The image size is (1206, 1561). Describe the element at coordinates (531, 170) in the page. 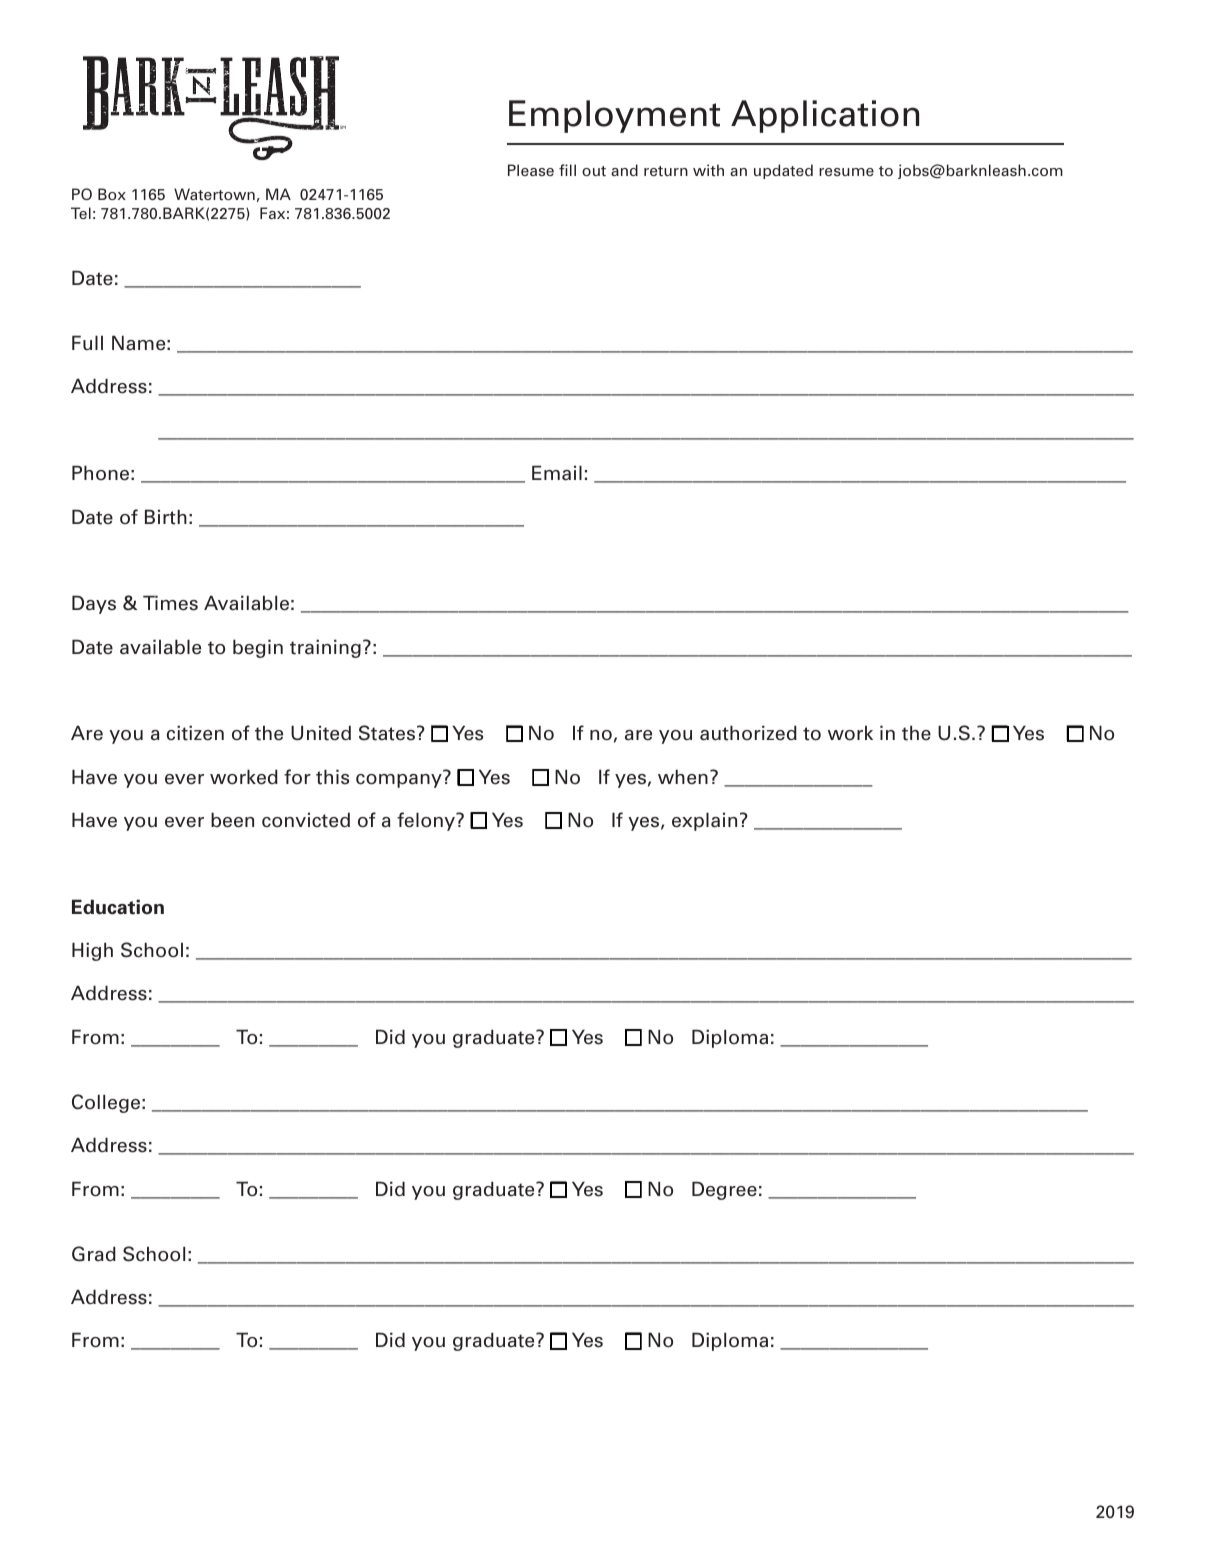

I see `Please` at that location.
